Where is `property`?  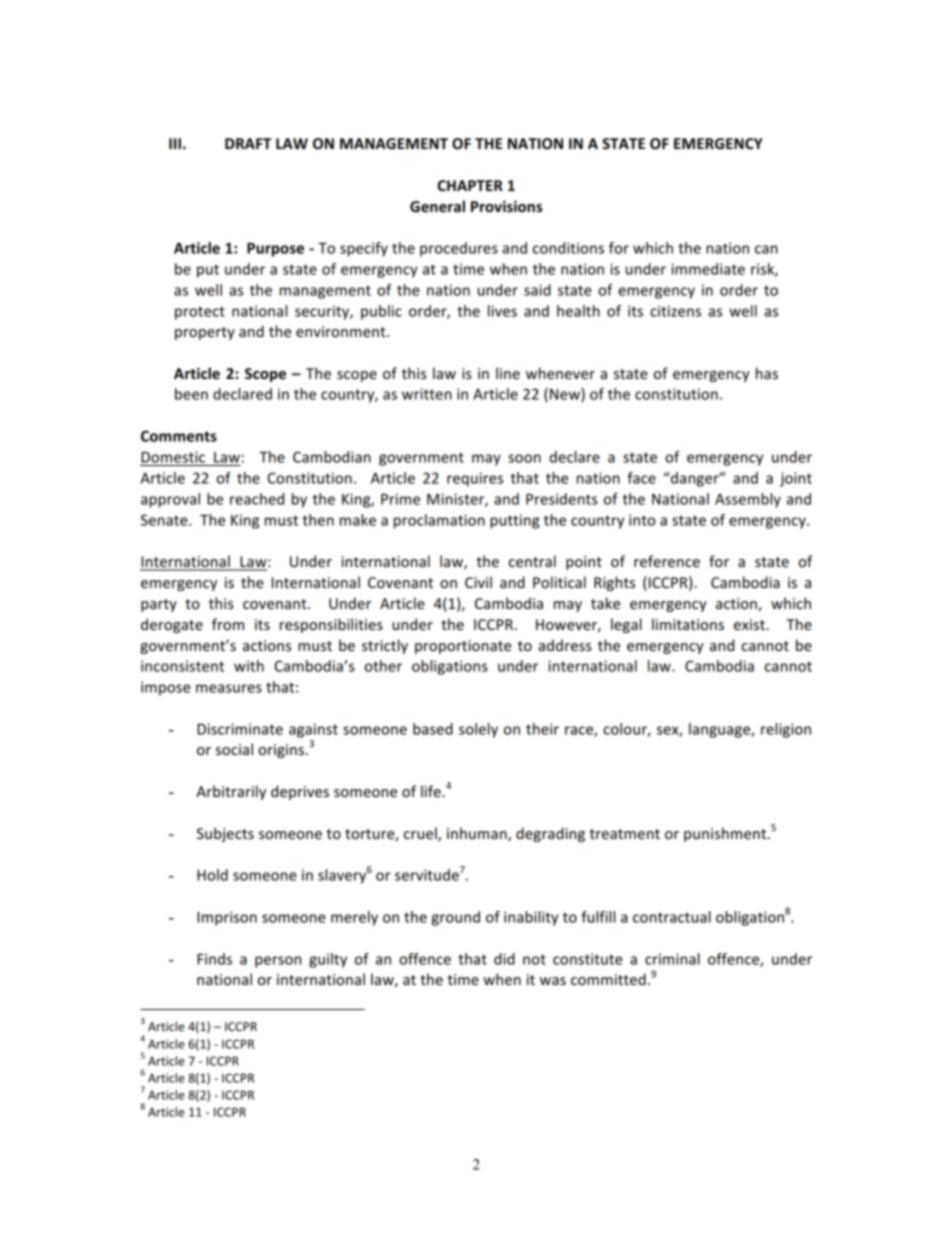 property is located at coordinates (205, 333).
